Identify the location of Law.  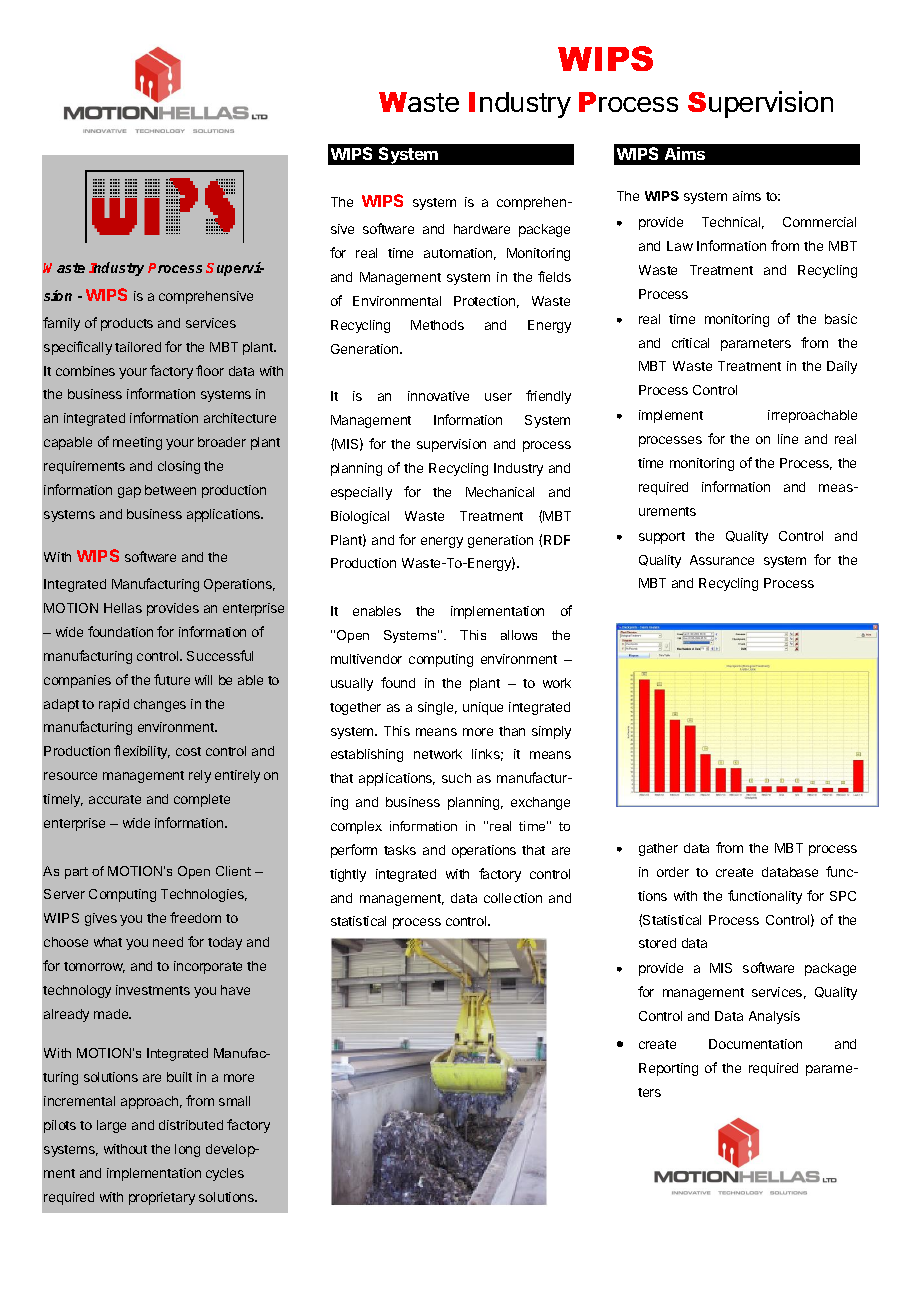
(680, 246).
